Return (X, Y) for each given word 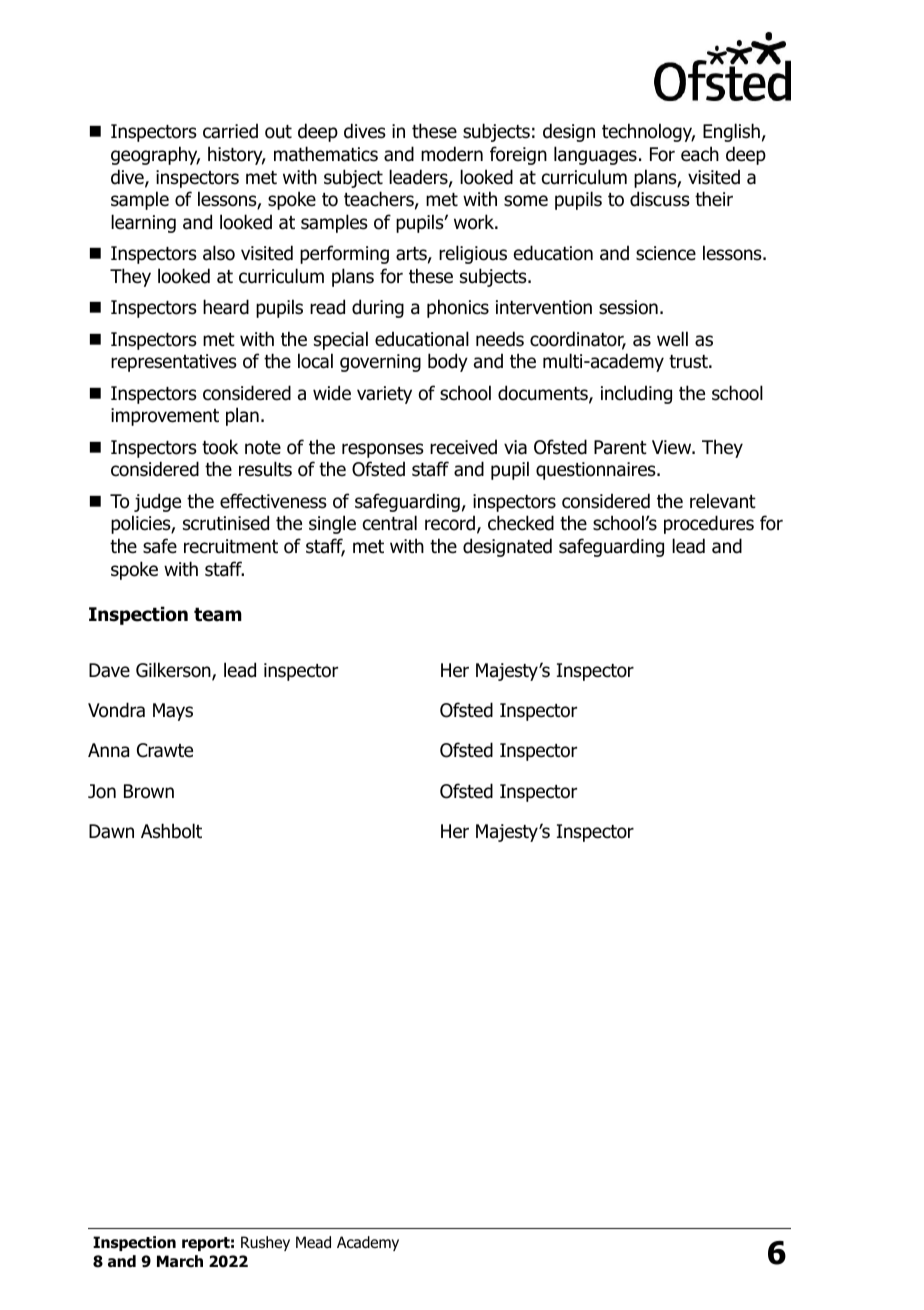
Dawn (111, 831)
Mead (313, 1242)
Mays (173, 712)
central (390, 523)
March (180, 1261)
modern (452, 154)
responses (383, 450)
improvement (165, 417)
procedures (709, 524)
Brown (149, 791)
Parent (620, 447)
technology (648, 132)
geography (155, 155)
